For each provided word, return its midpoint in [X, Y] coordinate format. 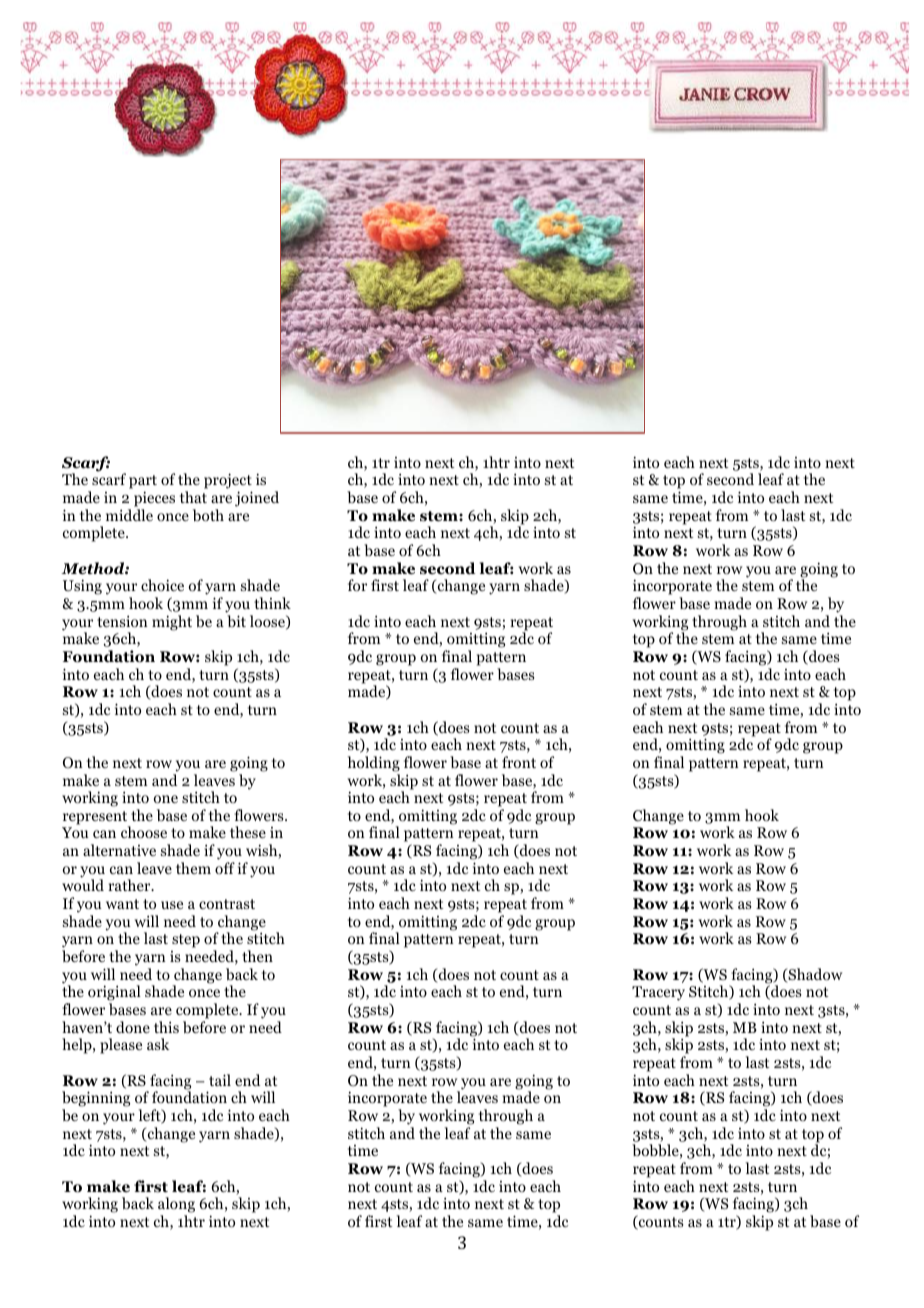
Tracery [658, 993]
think [272, 603]
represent [96, 819]
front [519, 762]
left [150, 1116]
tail [220, 1080]
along [176, 1205]
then [257, 956]
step [186, 941]
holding [374, 764]
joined [257, 499]
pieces [154, 500]
